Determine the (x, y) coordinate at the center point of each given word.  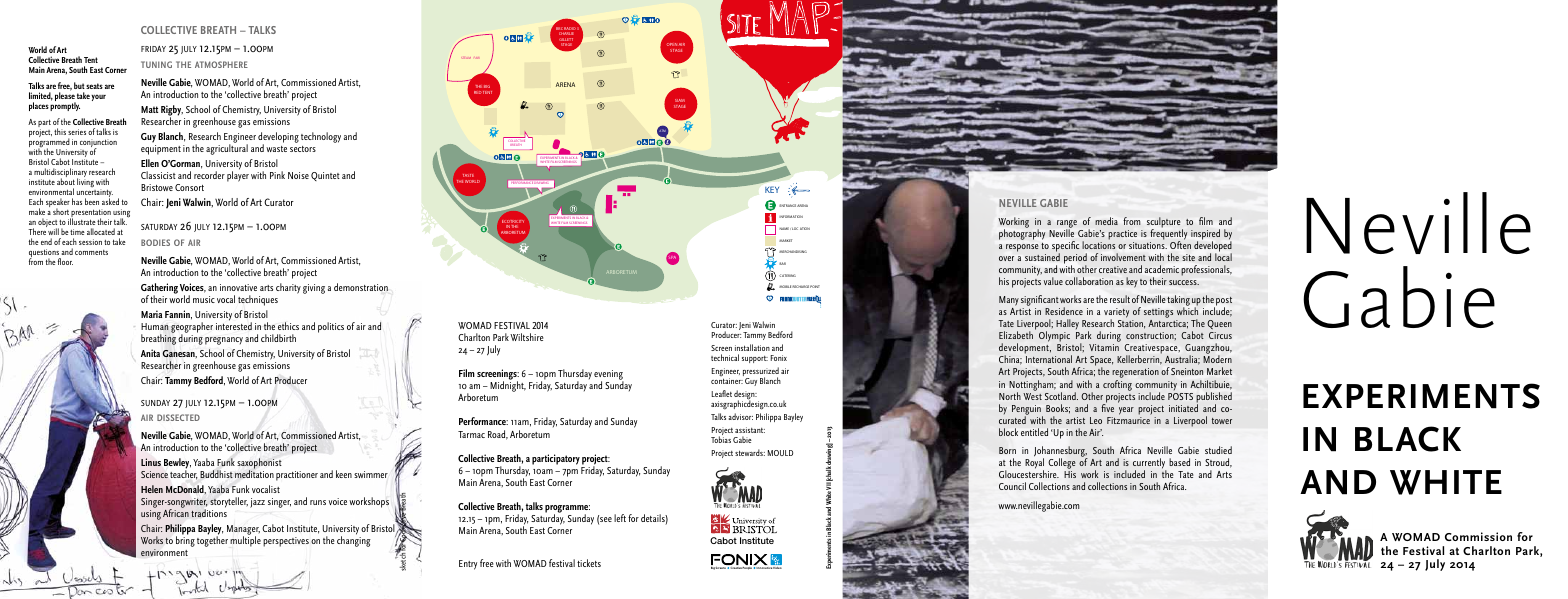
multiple (245, 540)
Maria (151, 314)
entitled (1034, 432)
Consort (189, 187)
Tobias (721, 438)
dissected (178, 417)
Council (1012, 486)
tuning (156, 64)
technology (321, 137)
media (1106, 221)
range (1067, 225)
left (620, 518)
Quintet (325, 176)
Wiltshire (527, 337)
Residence (1064, 311)
